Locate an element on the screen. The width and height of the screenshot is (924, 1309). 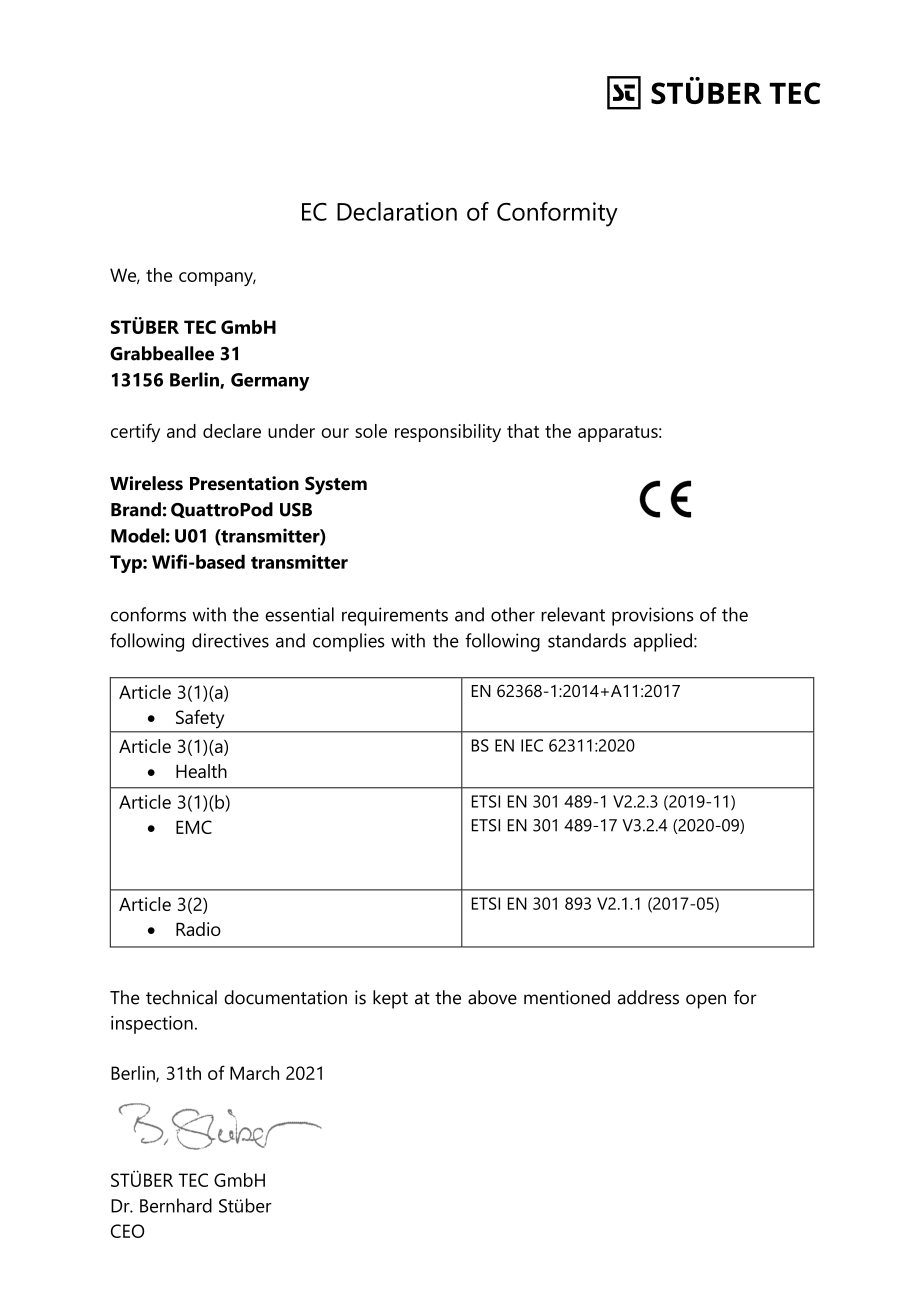
complies is located at coordinates (349, 642).
